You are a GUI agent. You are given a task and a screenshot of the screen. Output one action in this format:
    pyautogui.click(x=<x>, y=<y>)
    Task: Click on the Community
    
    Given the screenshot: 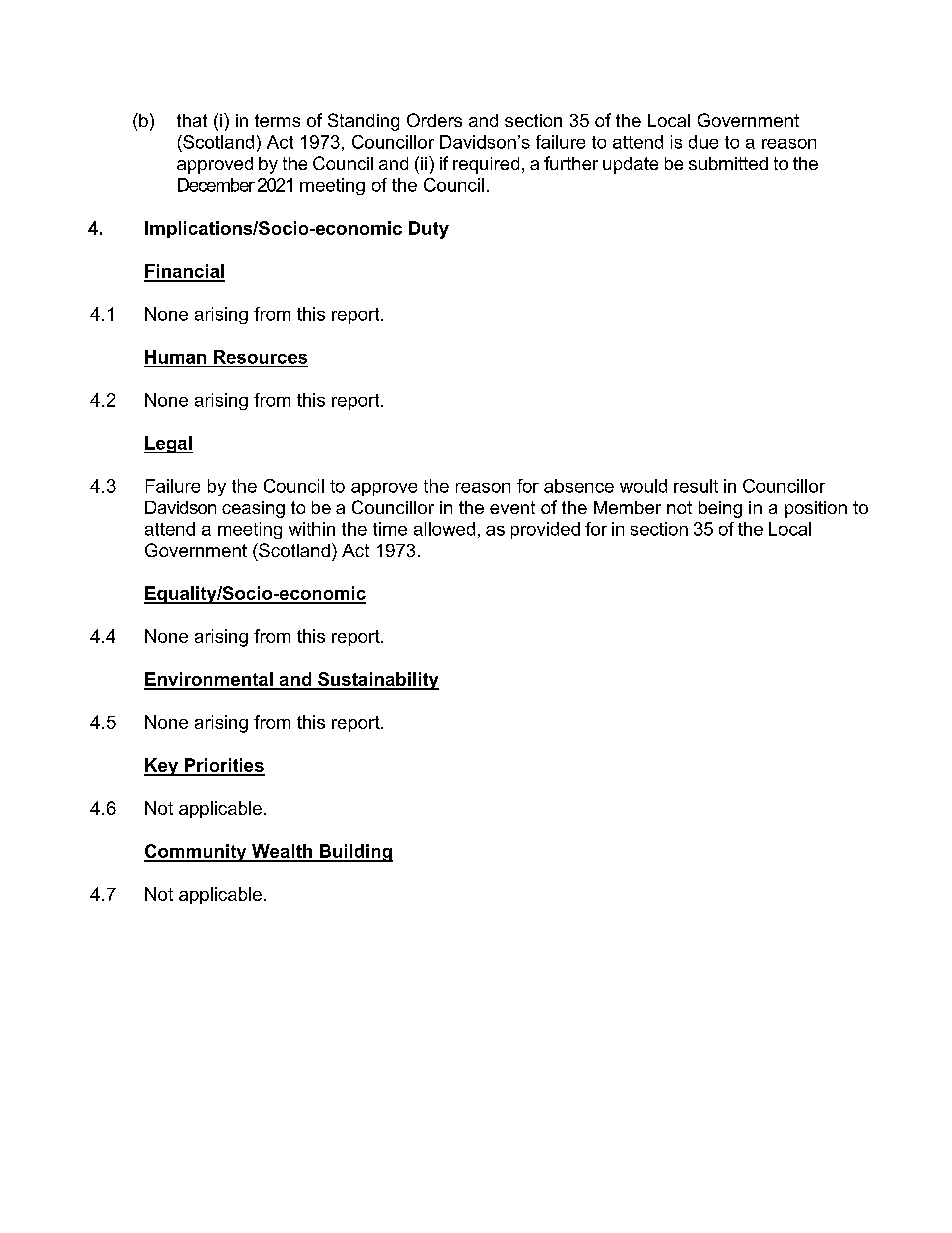 What is the action you would take?
    pyautogui.click(x=196, y=853)
